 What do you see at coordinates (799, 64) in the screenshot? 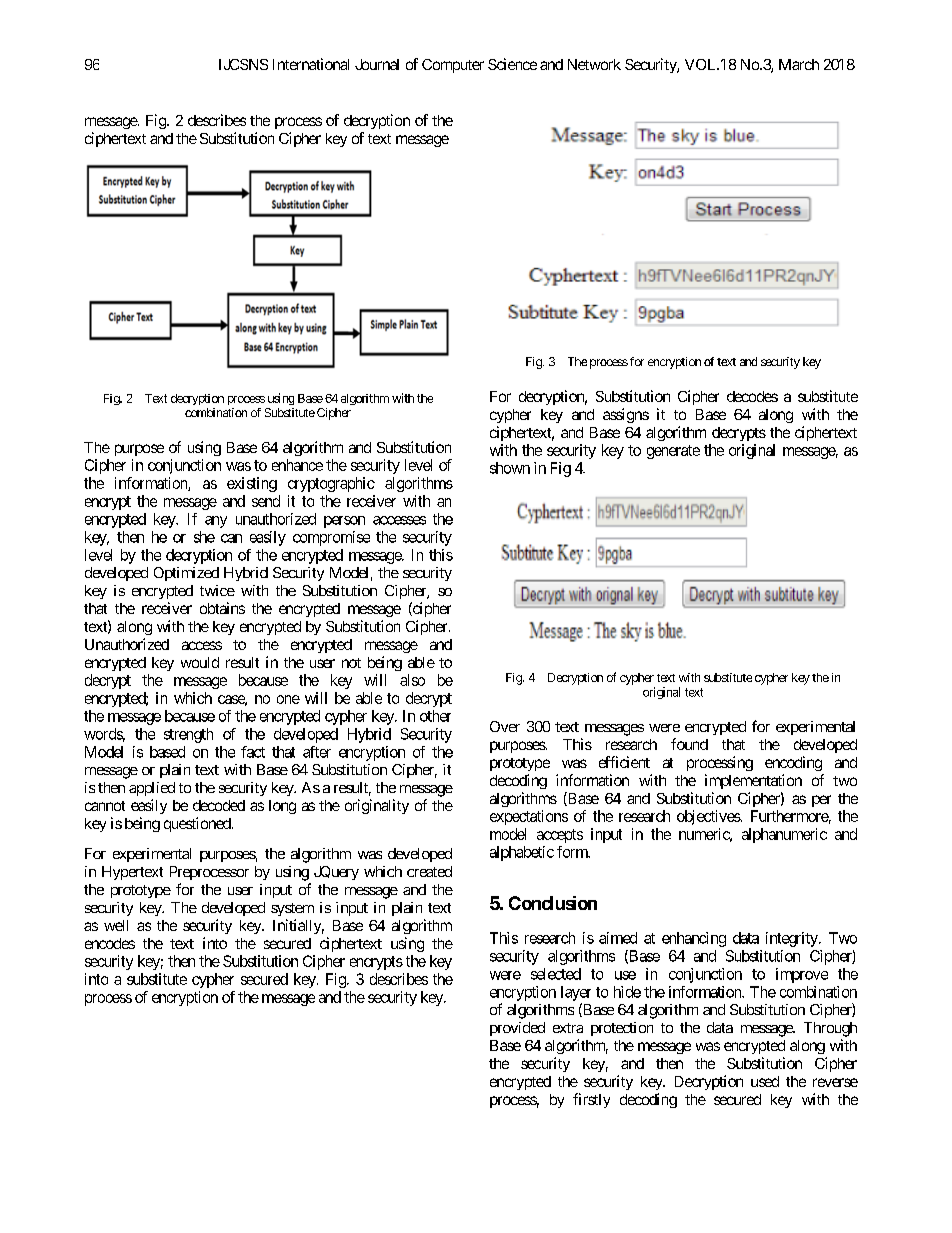
I see `March` at bounding box center [799, 64].
